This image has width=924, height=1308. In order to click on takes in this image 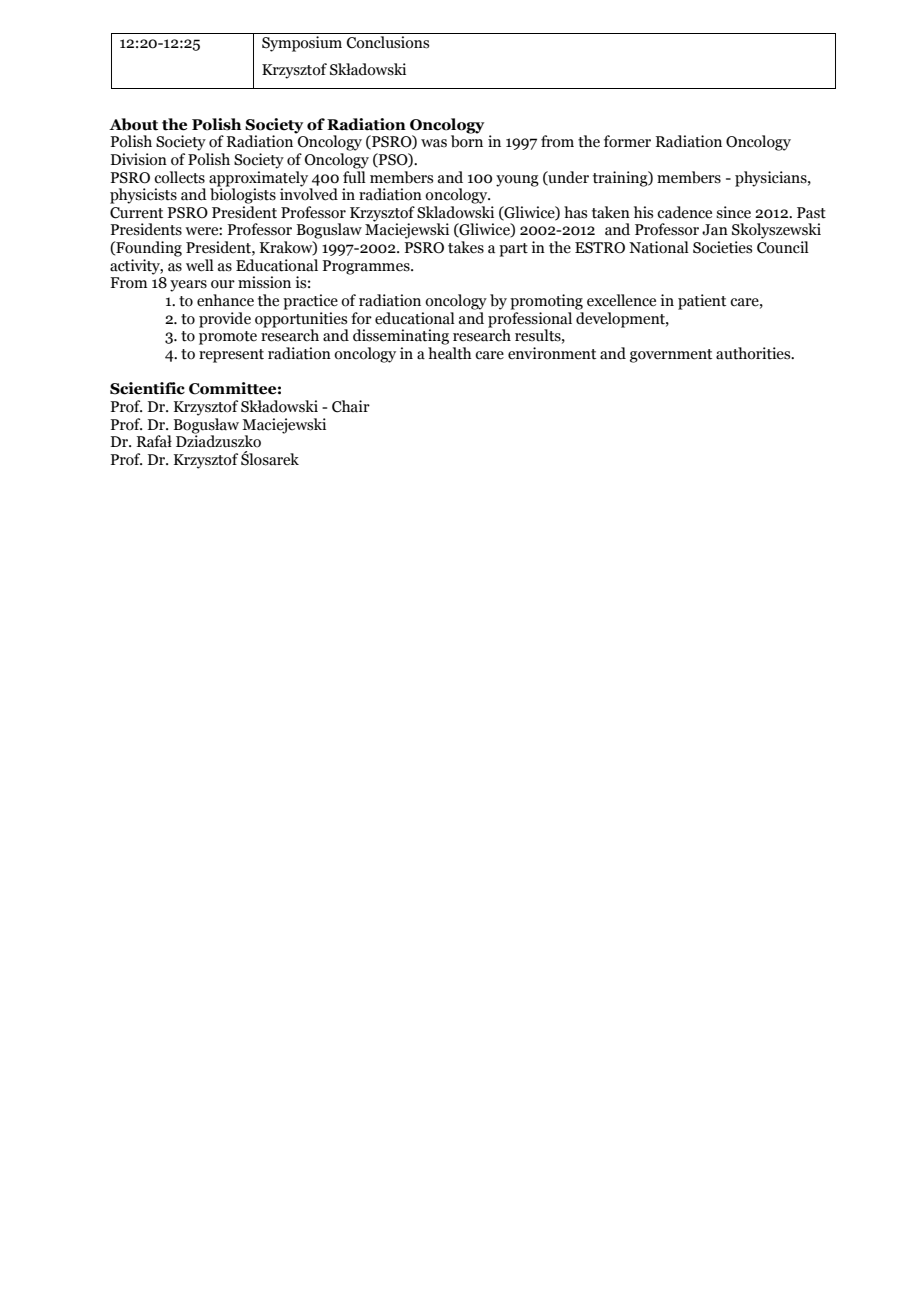, I will do `click(466, 247)`.
